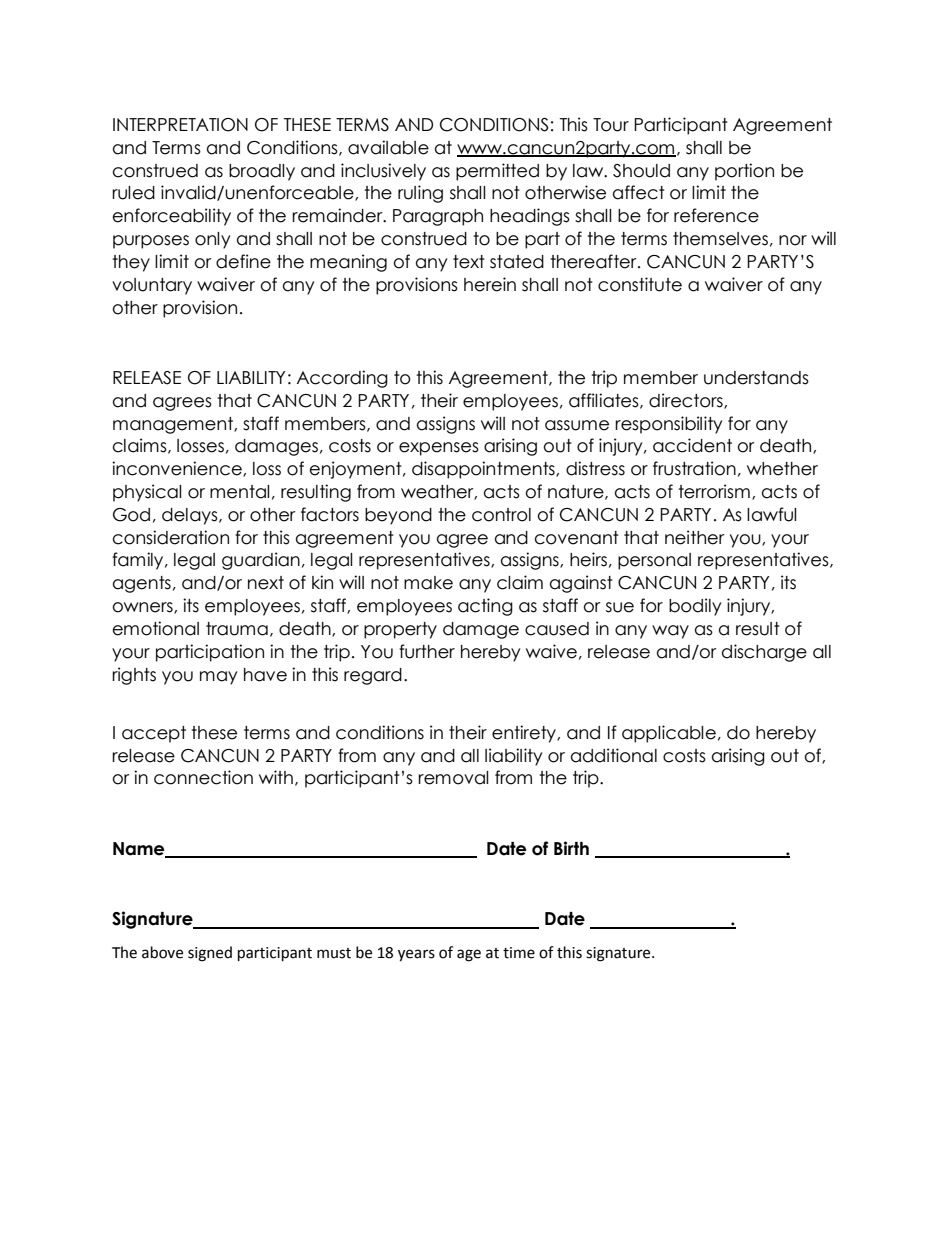  I want to click on consideration, so click(171, 537).
